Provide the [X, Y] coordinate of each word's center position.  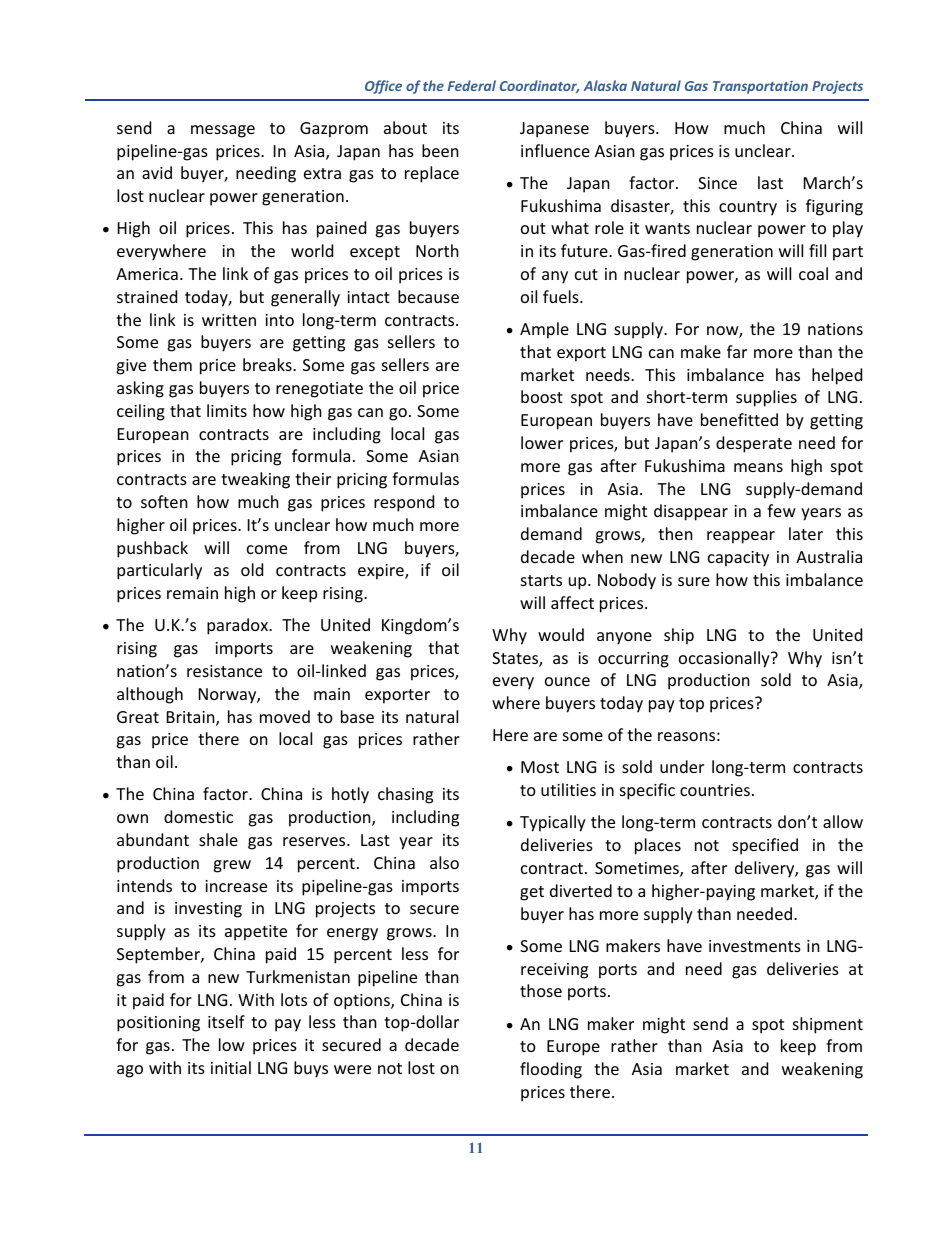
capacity [738, 559]
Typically [553, 823]
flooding [551, 1070]
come [267, 549]
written [229, 320]
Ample [544, 330]
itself [226, 1021]
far [737, 351]
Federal [472, 85]
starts [541, 580]
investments [755, 946]
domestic [198, 816]
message [223, 131]
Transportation [760, 87]
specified [765, 846]
